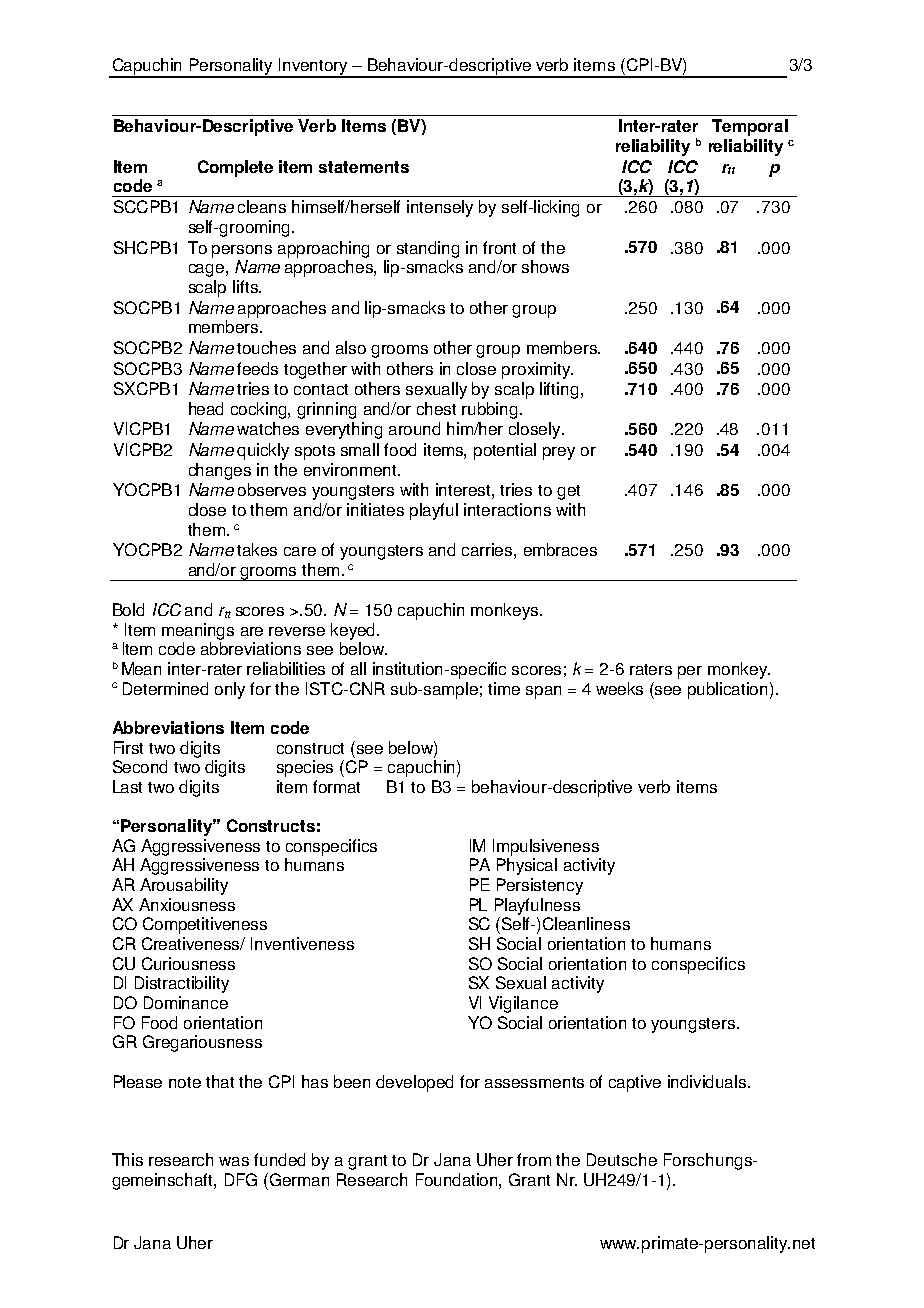 Image resolution: width=924 pixels, height=1308 pixels. What do you see at coordinates (545, 266) in the screenshot?
I see `shows` at bounding box center [545, 266].
